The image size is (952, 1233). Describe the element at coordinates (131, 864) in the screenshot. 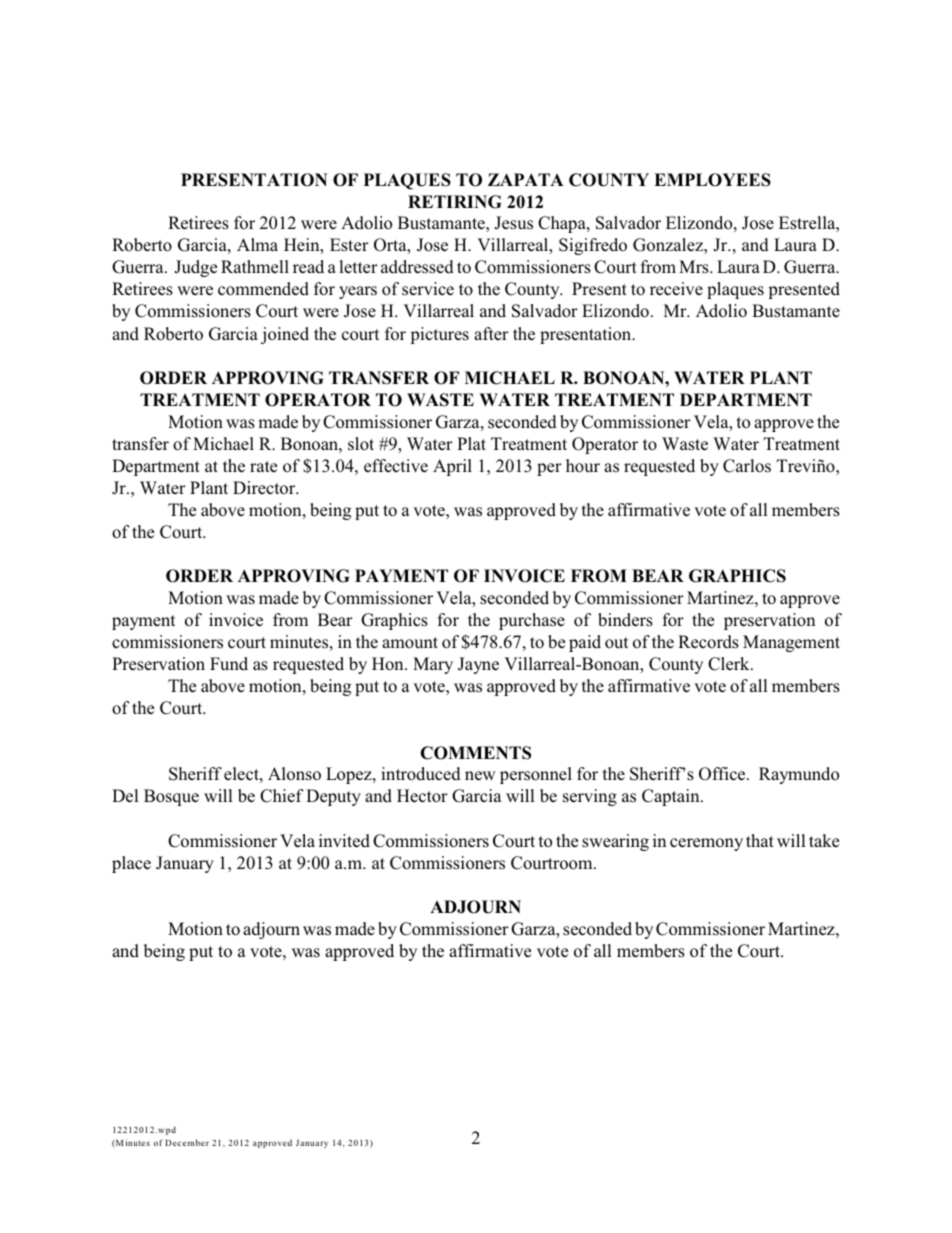

I see `place` at that location.
